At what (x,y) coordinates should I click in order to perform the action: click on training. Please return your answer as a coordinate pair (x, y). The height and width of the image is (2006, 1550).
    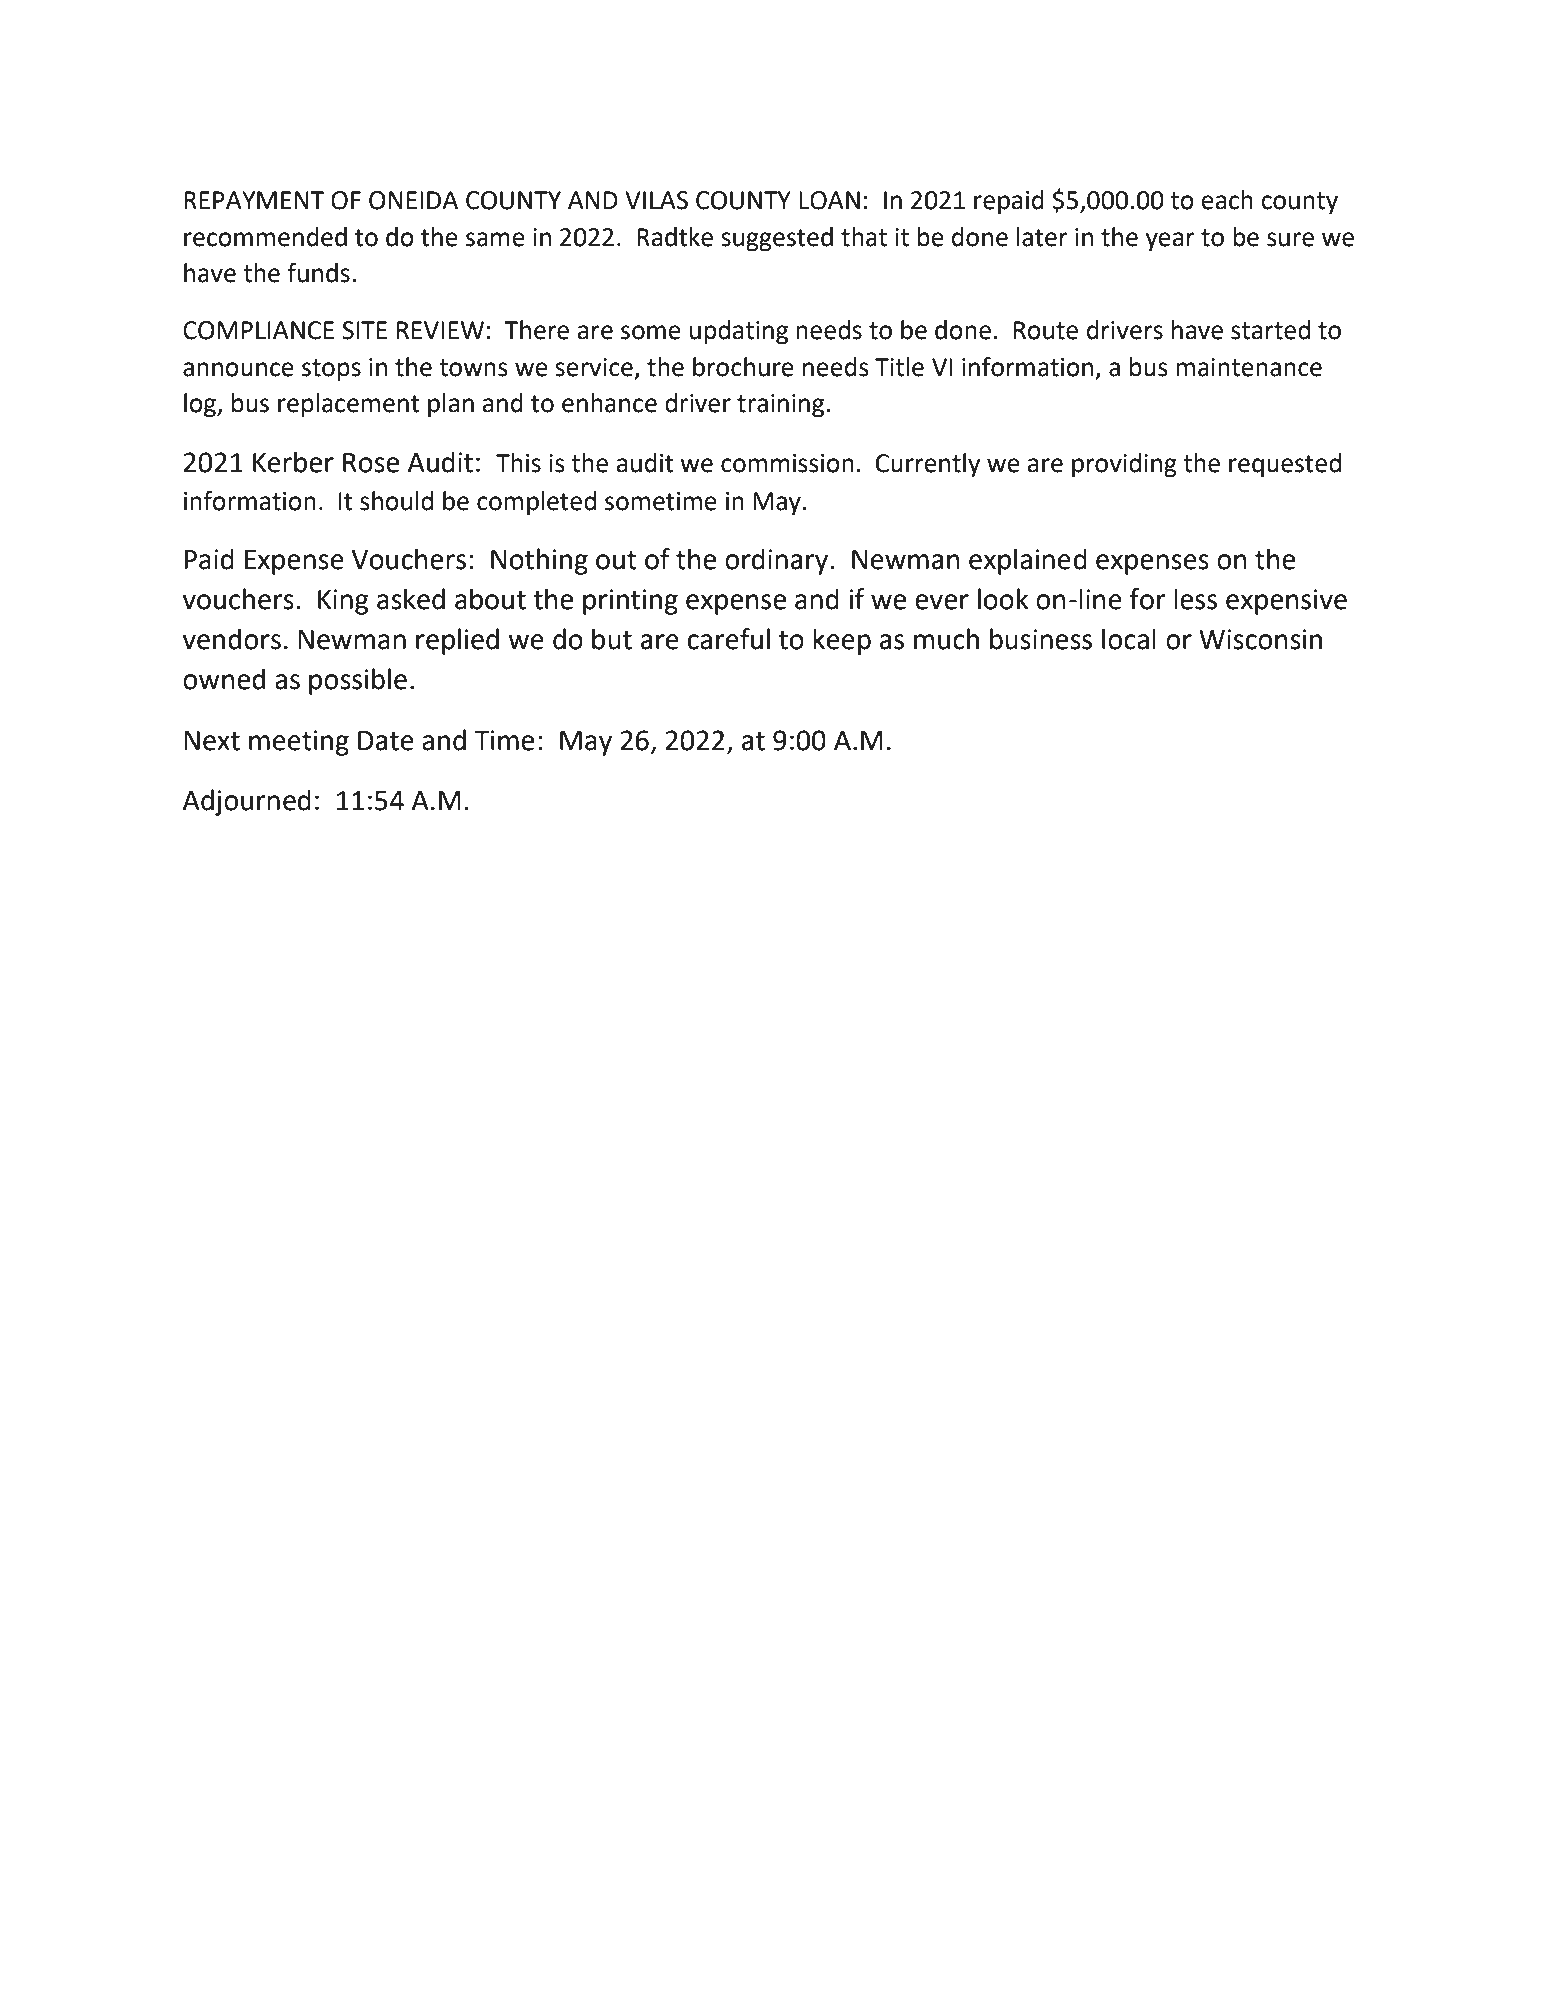
    Looking at the image, I should click on (782, 406).
